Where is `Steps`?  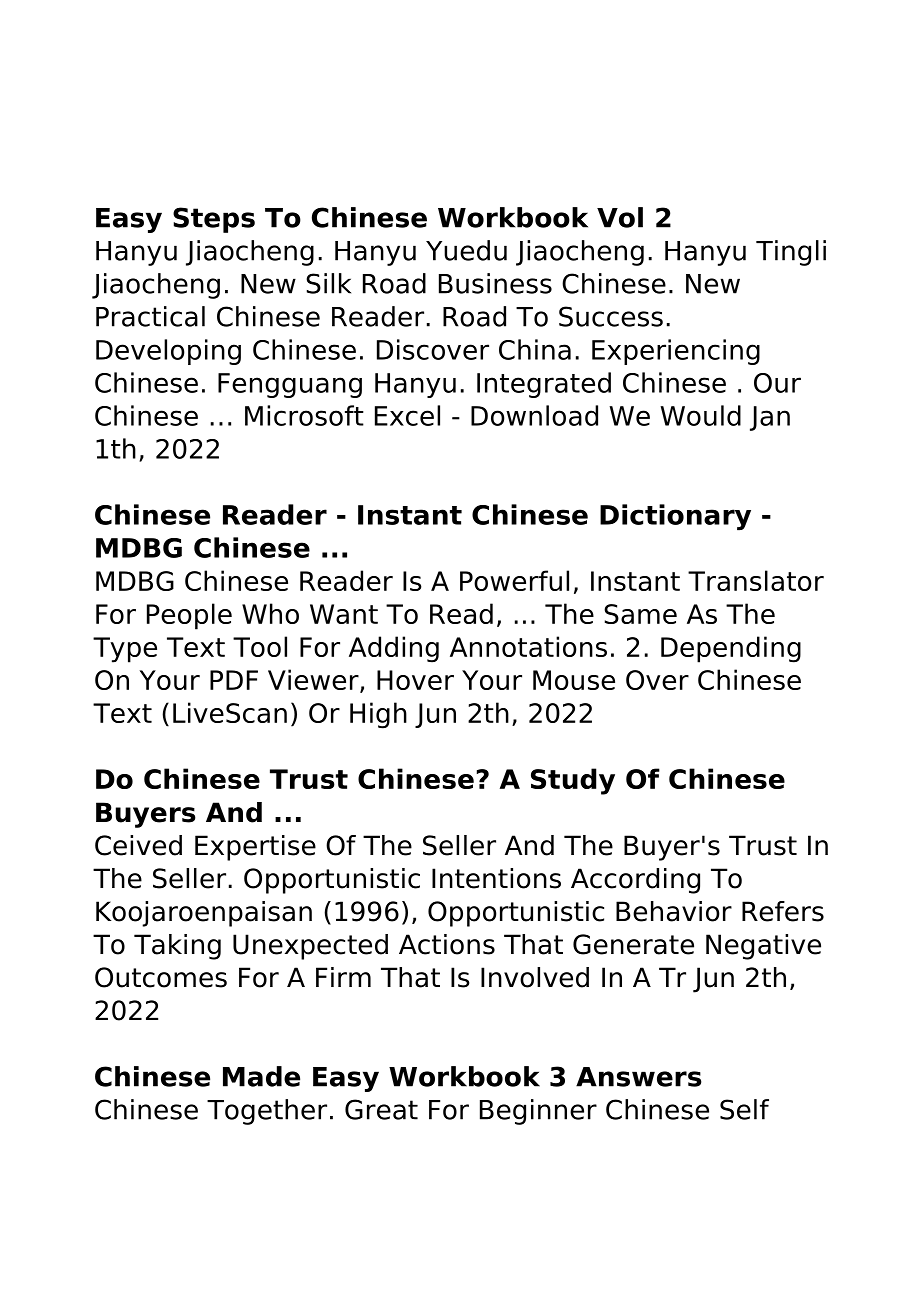
Steps is located at coordinates (214, 220).
